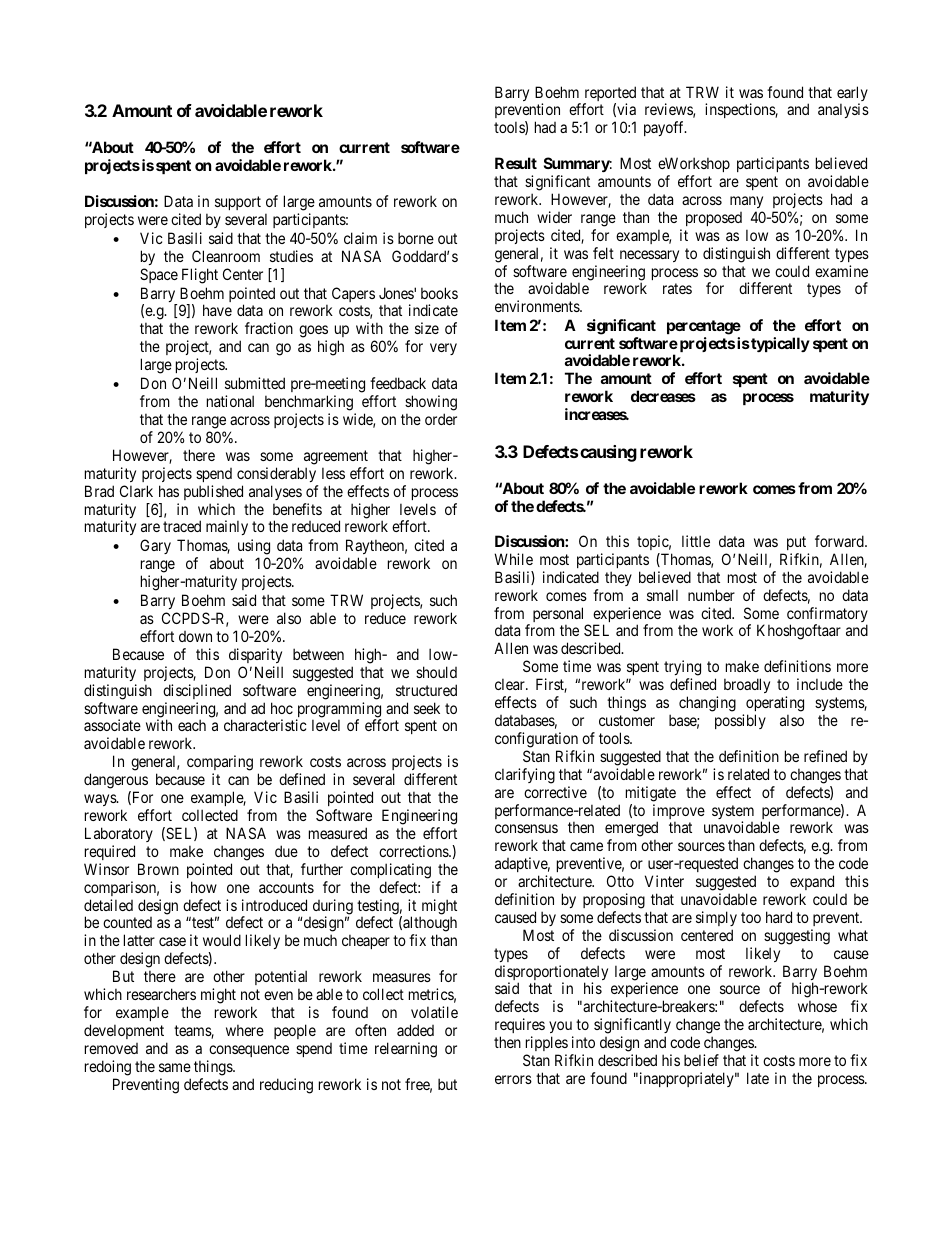 The height and width of the screenshot is (1233, 952). I want to click on errors, so click(513, 1079).
